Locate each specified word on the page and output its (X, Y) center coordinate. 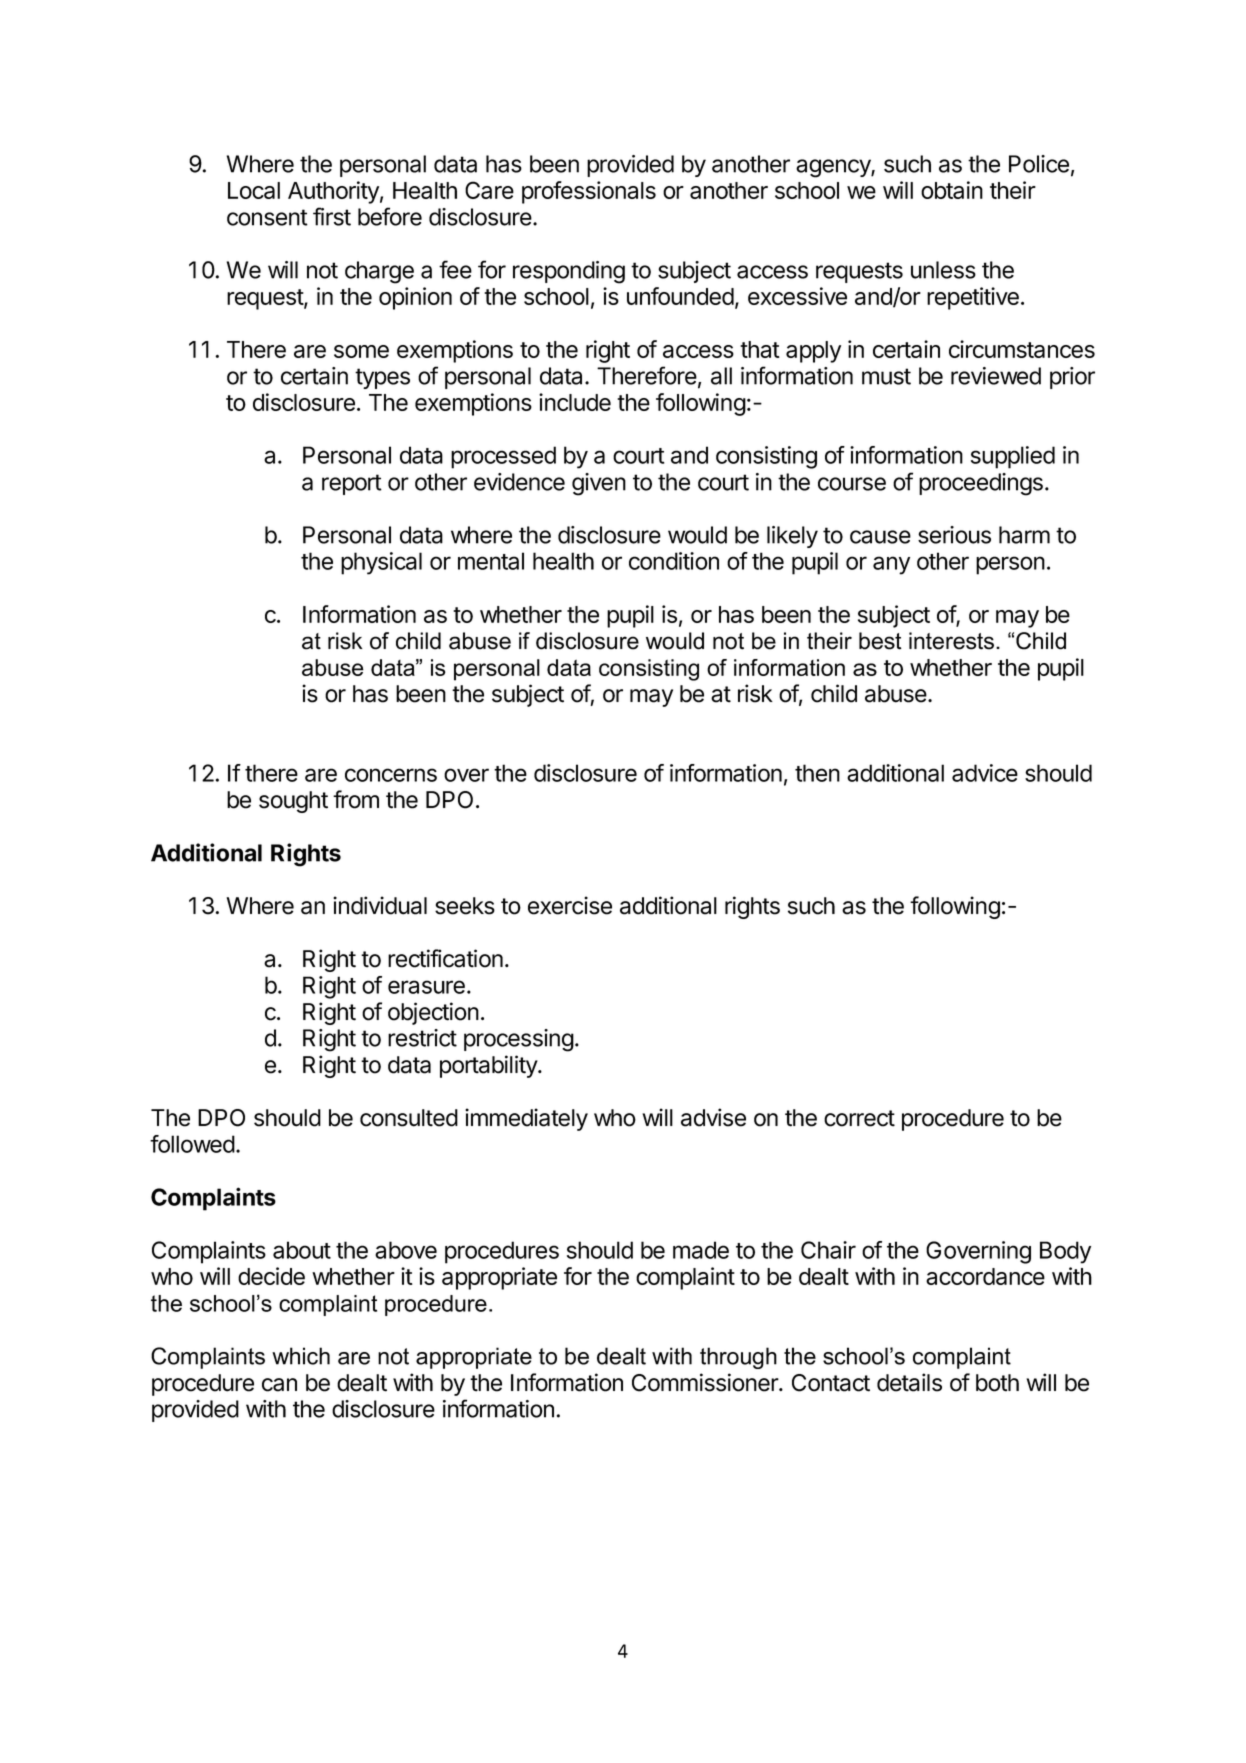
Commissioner (706, 1382)
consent (267, 217)
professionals (589, 192)
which (301, 1356)
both (997, 1383)
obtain (952, 190)
